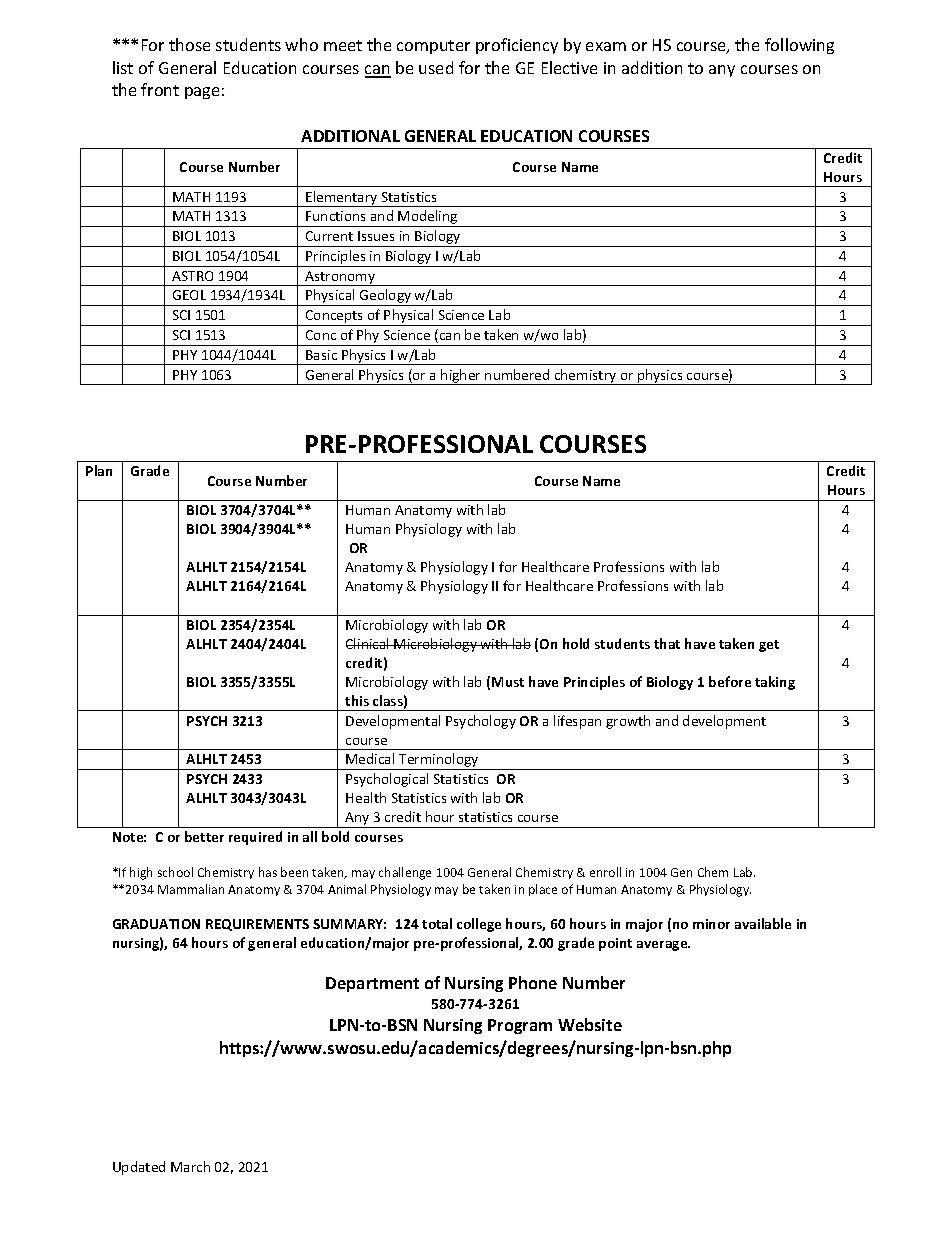 Image resolution: width=952 pixels, height=1233 pixels. Describe the element at coordinates (99, 470) in the document. I see `Plan` at that location.
